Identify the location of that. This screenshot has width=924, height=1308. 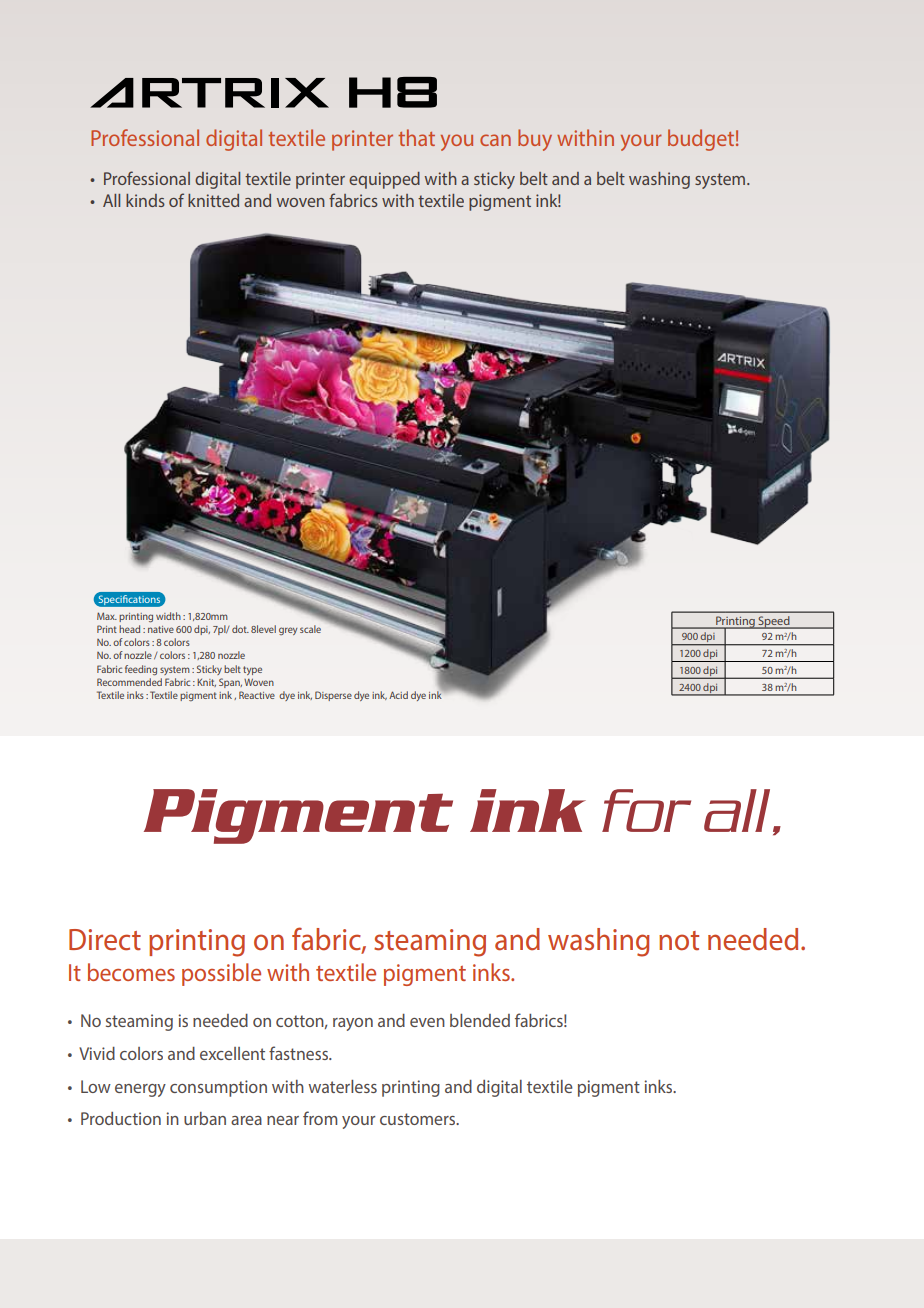
(416, 137).
